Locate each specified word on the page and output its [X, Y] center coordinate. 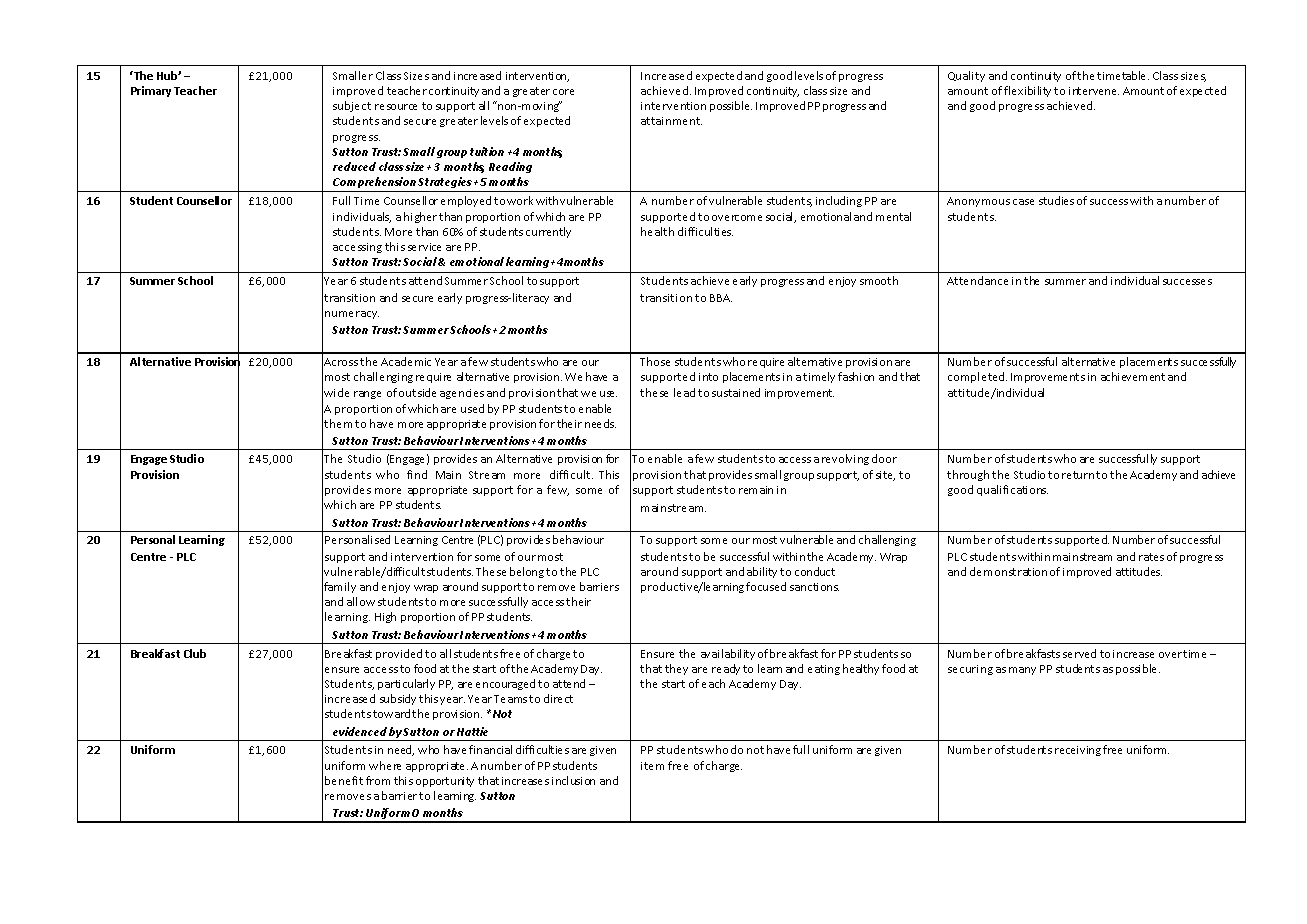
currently [548, 232]
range [367, 395]
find [417, 474]
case [1023, 202]
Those [655, 361]
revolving [845, 459]
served [1079, 653]
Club [195, 653]
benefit [344, 780]
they [676, 669]
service [424, 247]
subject [352, 106]
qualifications [1012, 490]
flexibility [1027, 91]
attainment [671, 121]
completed [977, 377]
